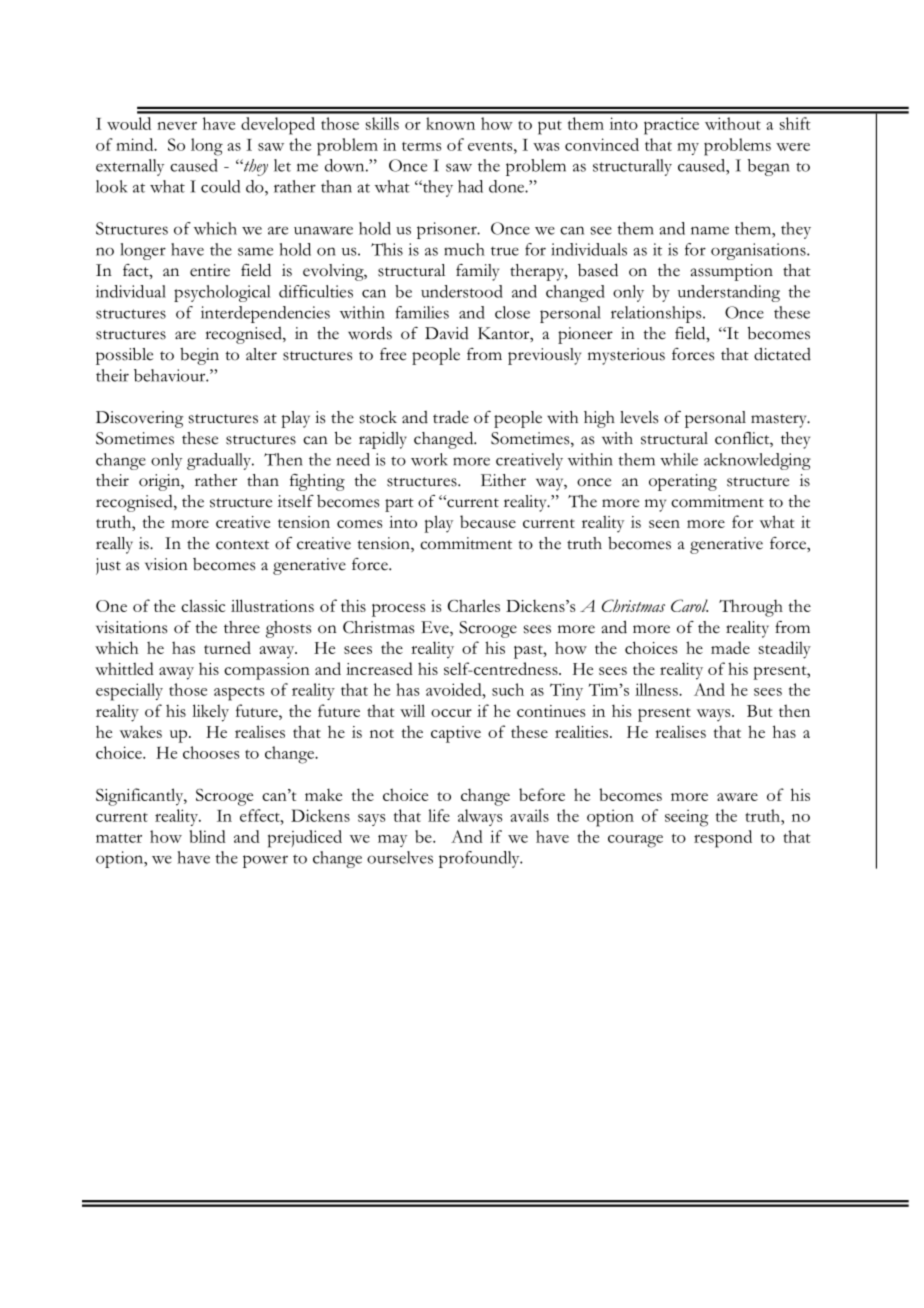  I want to click on life, so click(439, 815).
